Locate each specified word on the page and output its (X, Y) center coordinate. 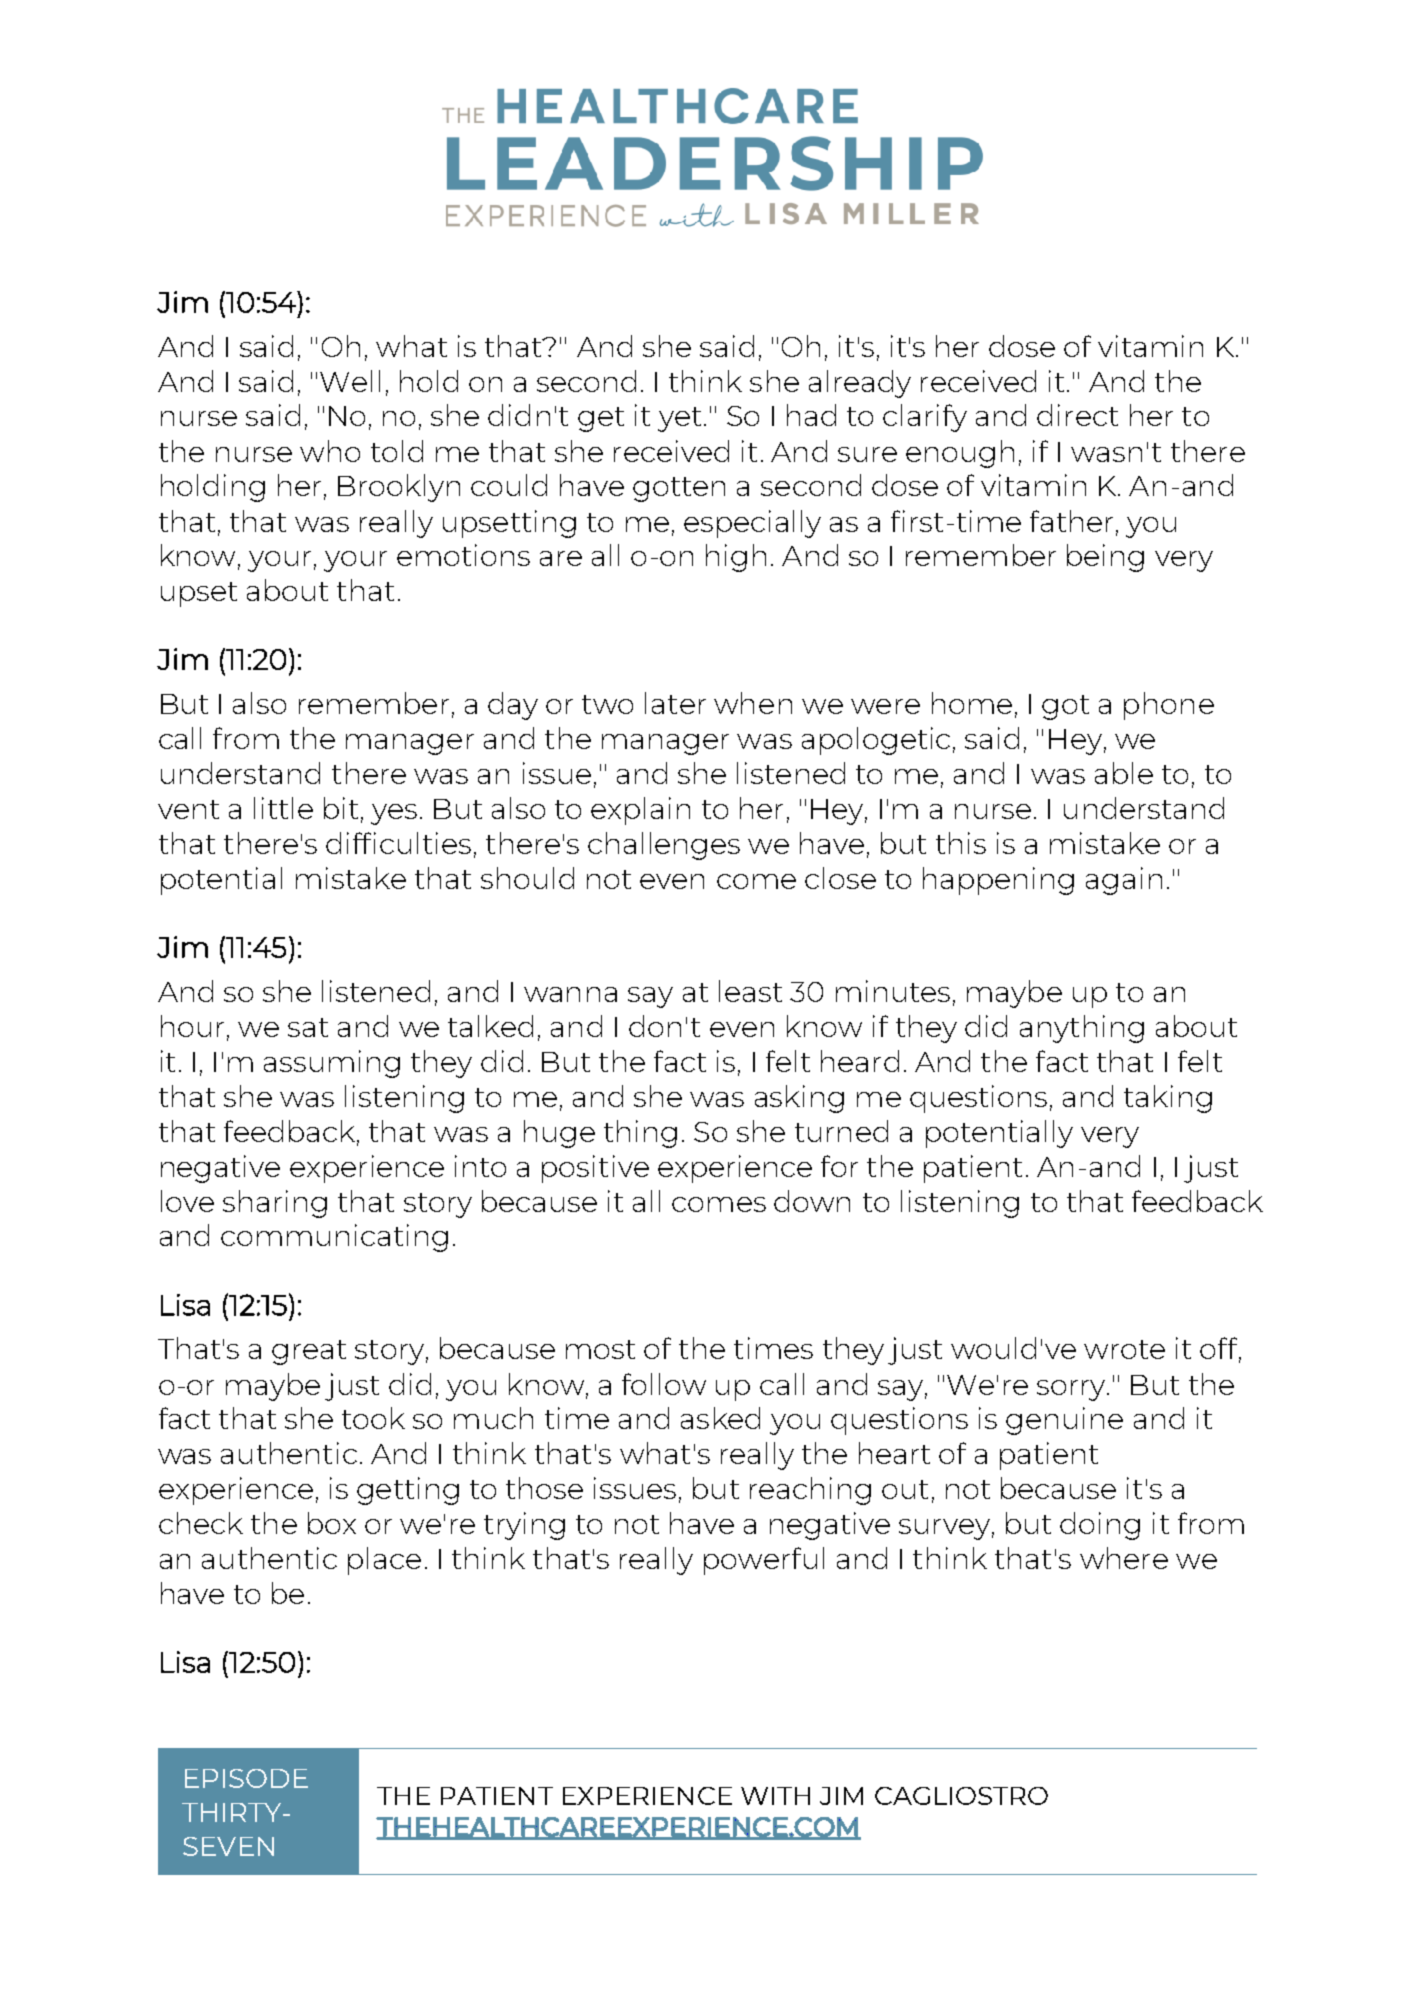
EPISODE (246, 1778)
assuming (332, 1064)
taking (1168, 1099)
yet (679, 419)
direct (1077, 415)
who (330, 451)
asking (799, 1099)
